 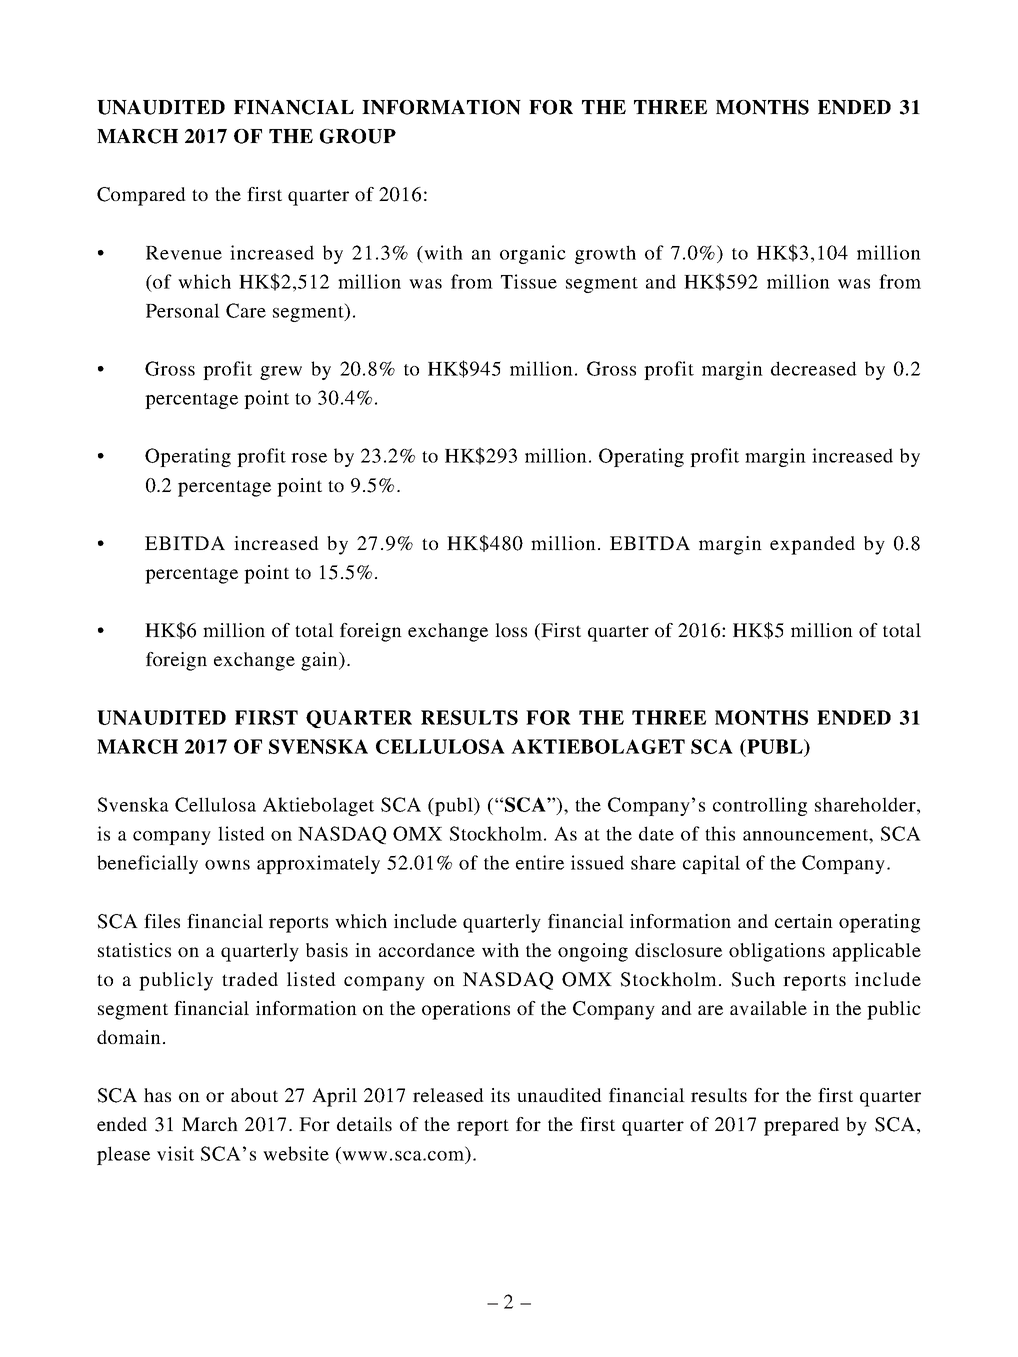 I want to click on Compared, so click(x=141, y=196).
